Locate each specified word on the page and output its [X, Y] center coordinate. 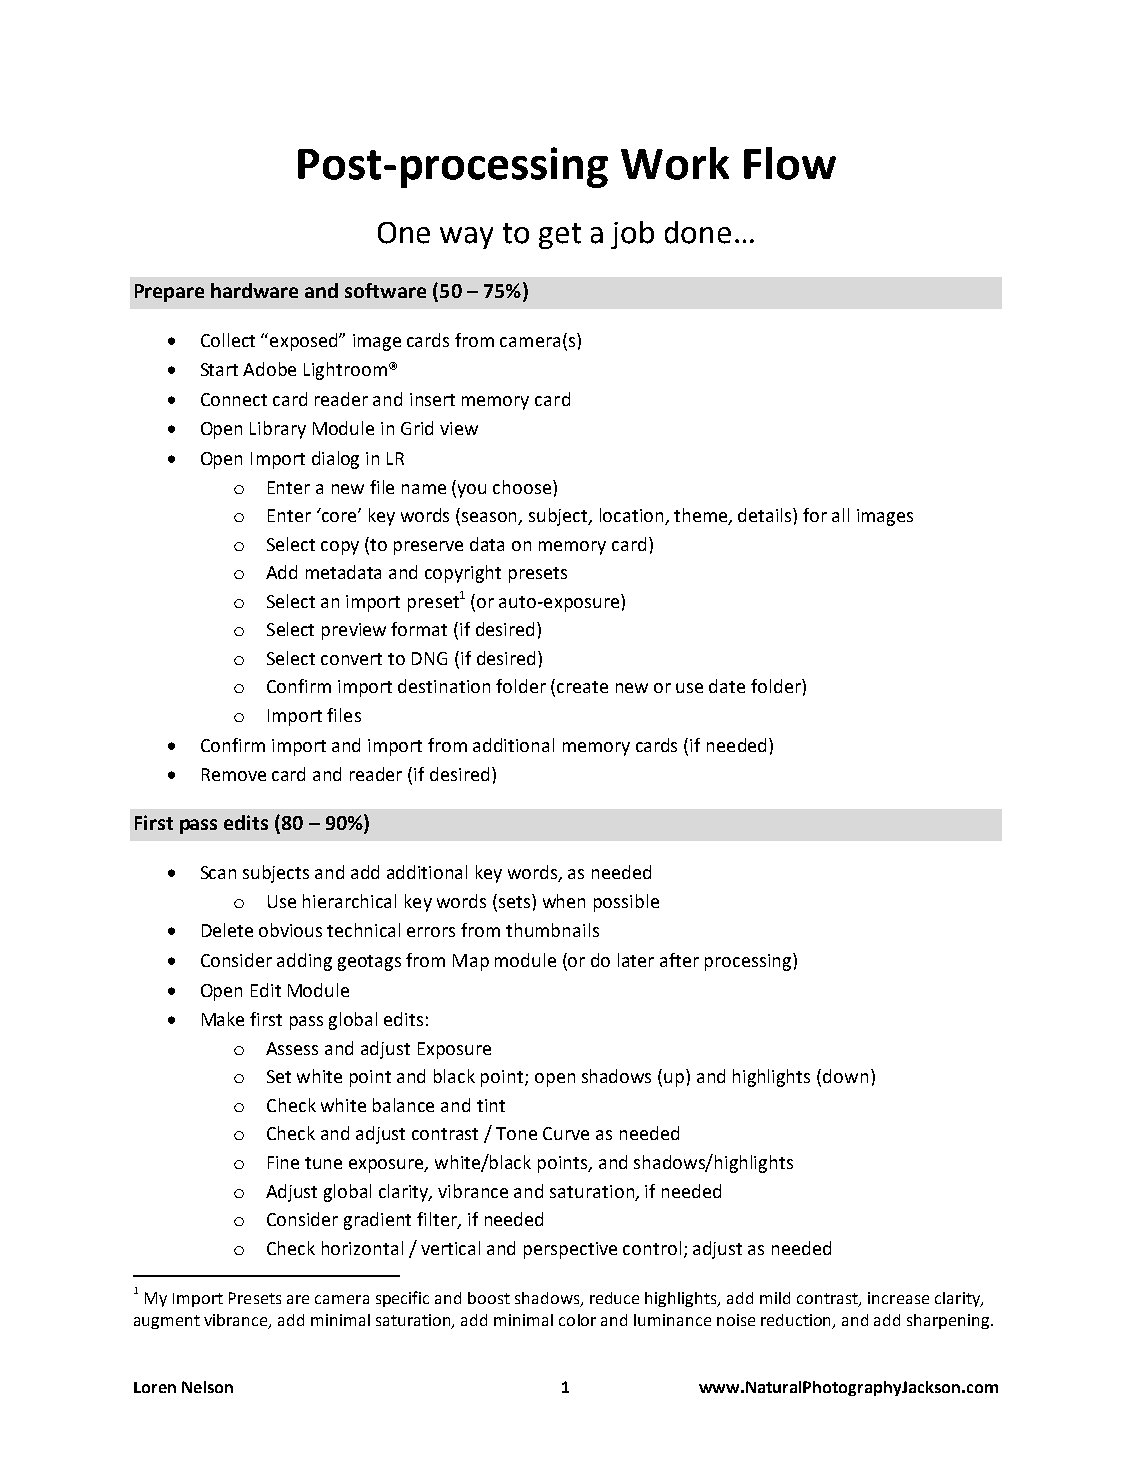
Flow [790, 163]
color [577, 1320]
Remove [234, 774]
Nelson [207, 1387]
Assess [292, 1048]
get [560, 236]
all [840, 515]
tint [491, 1105]
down [845, 1076]
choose [522, 487]
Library [278, 430]
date [727, 686]
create [582, 687]
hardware [254, 290]
